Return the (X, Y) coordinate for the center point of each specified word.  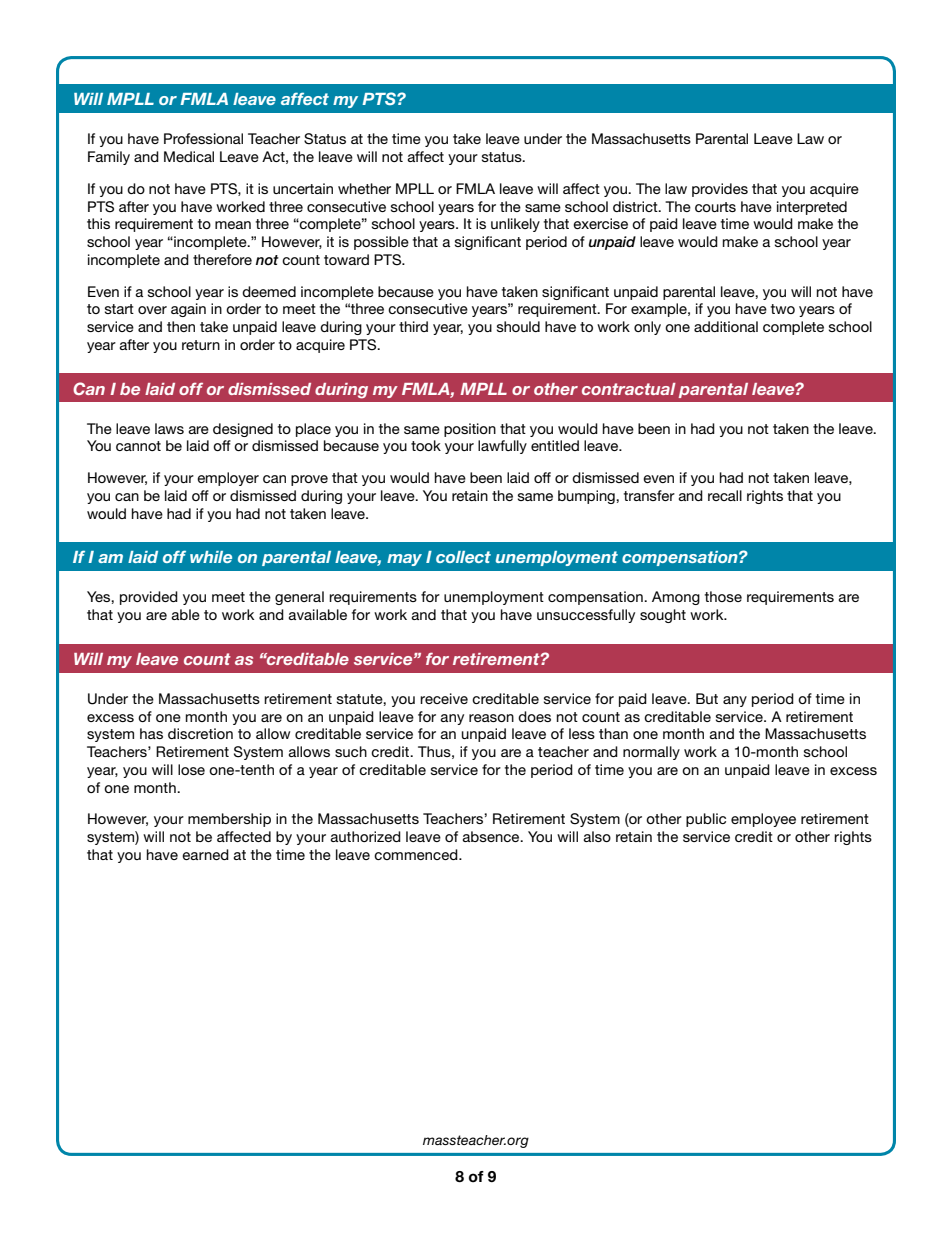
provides (720, 190)
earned (205, 854)
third (413, 326)
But (707, 698)
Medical (189, 156)
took (426, 445)
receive (444, 698)
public (706, 820)
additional (726, 326)
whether (364, 188)
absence (492, 836)
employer (228, 479)
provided (149, 598)
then (181, 326)
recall (725, 495)
